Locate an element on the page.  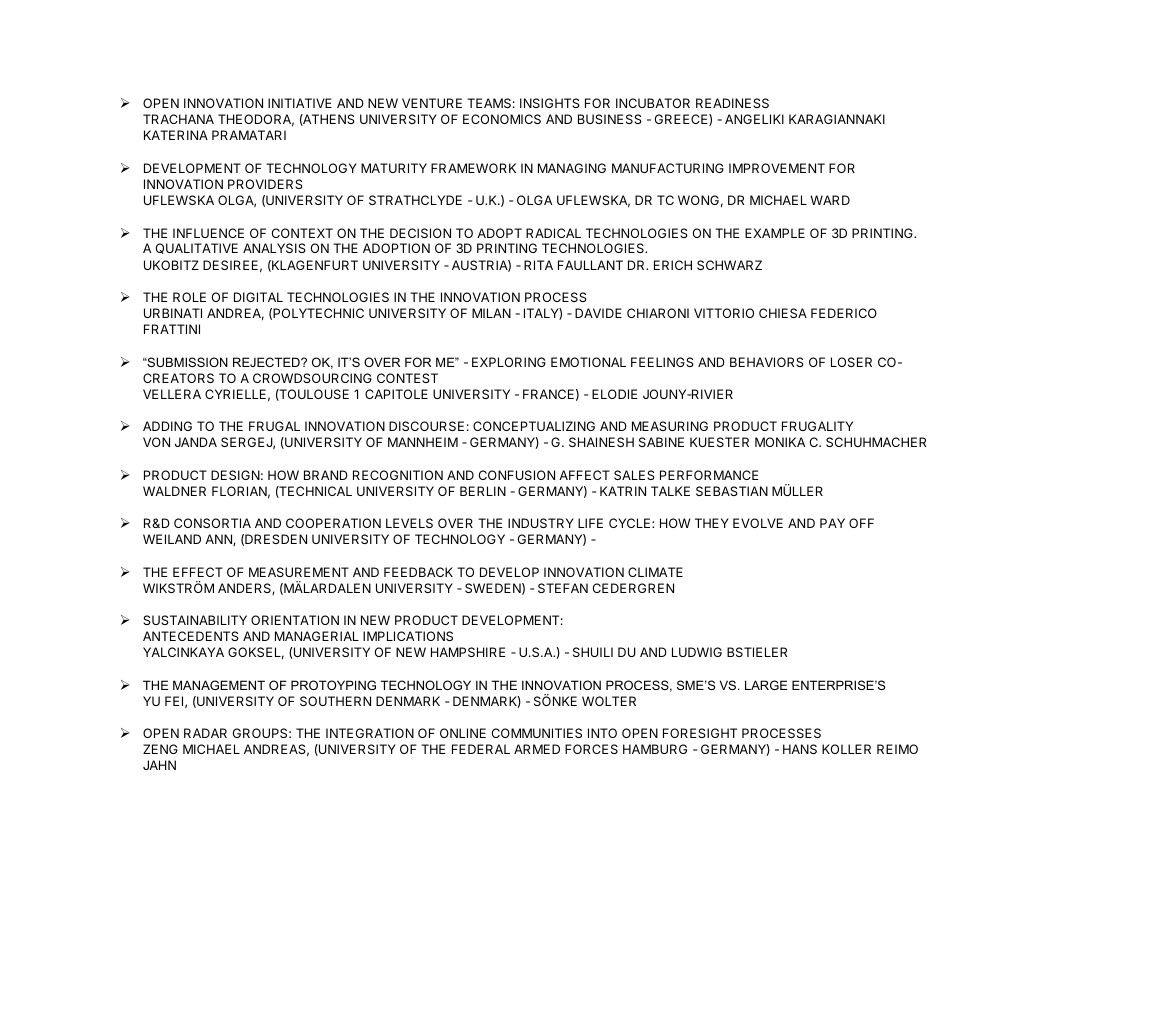
RADAR is located at coordinates (205, 733).
